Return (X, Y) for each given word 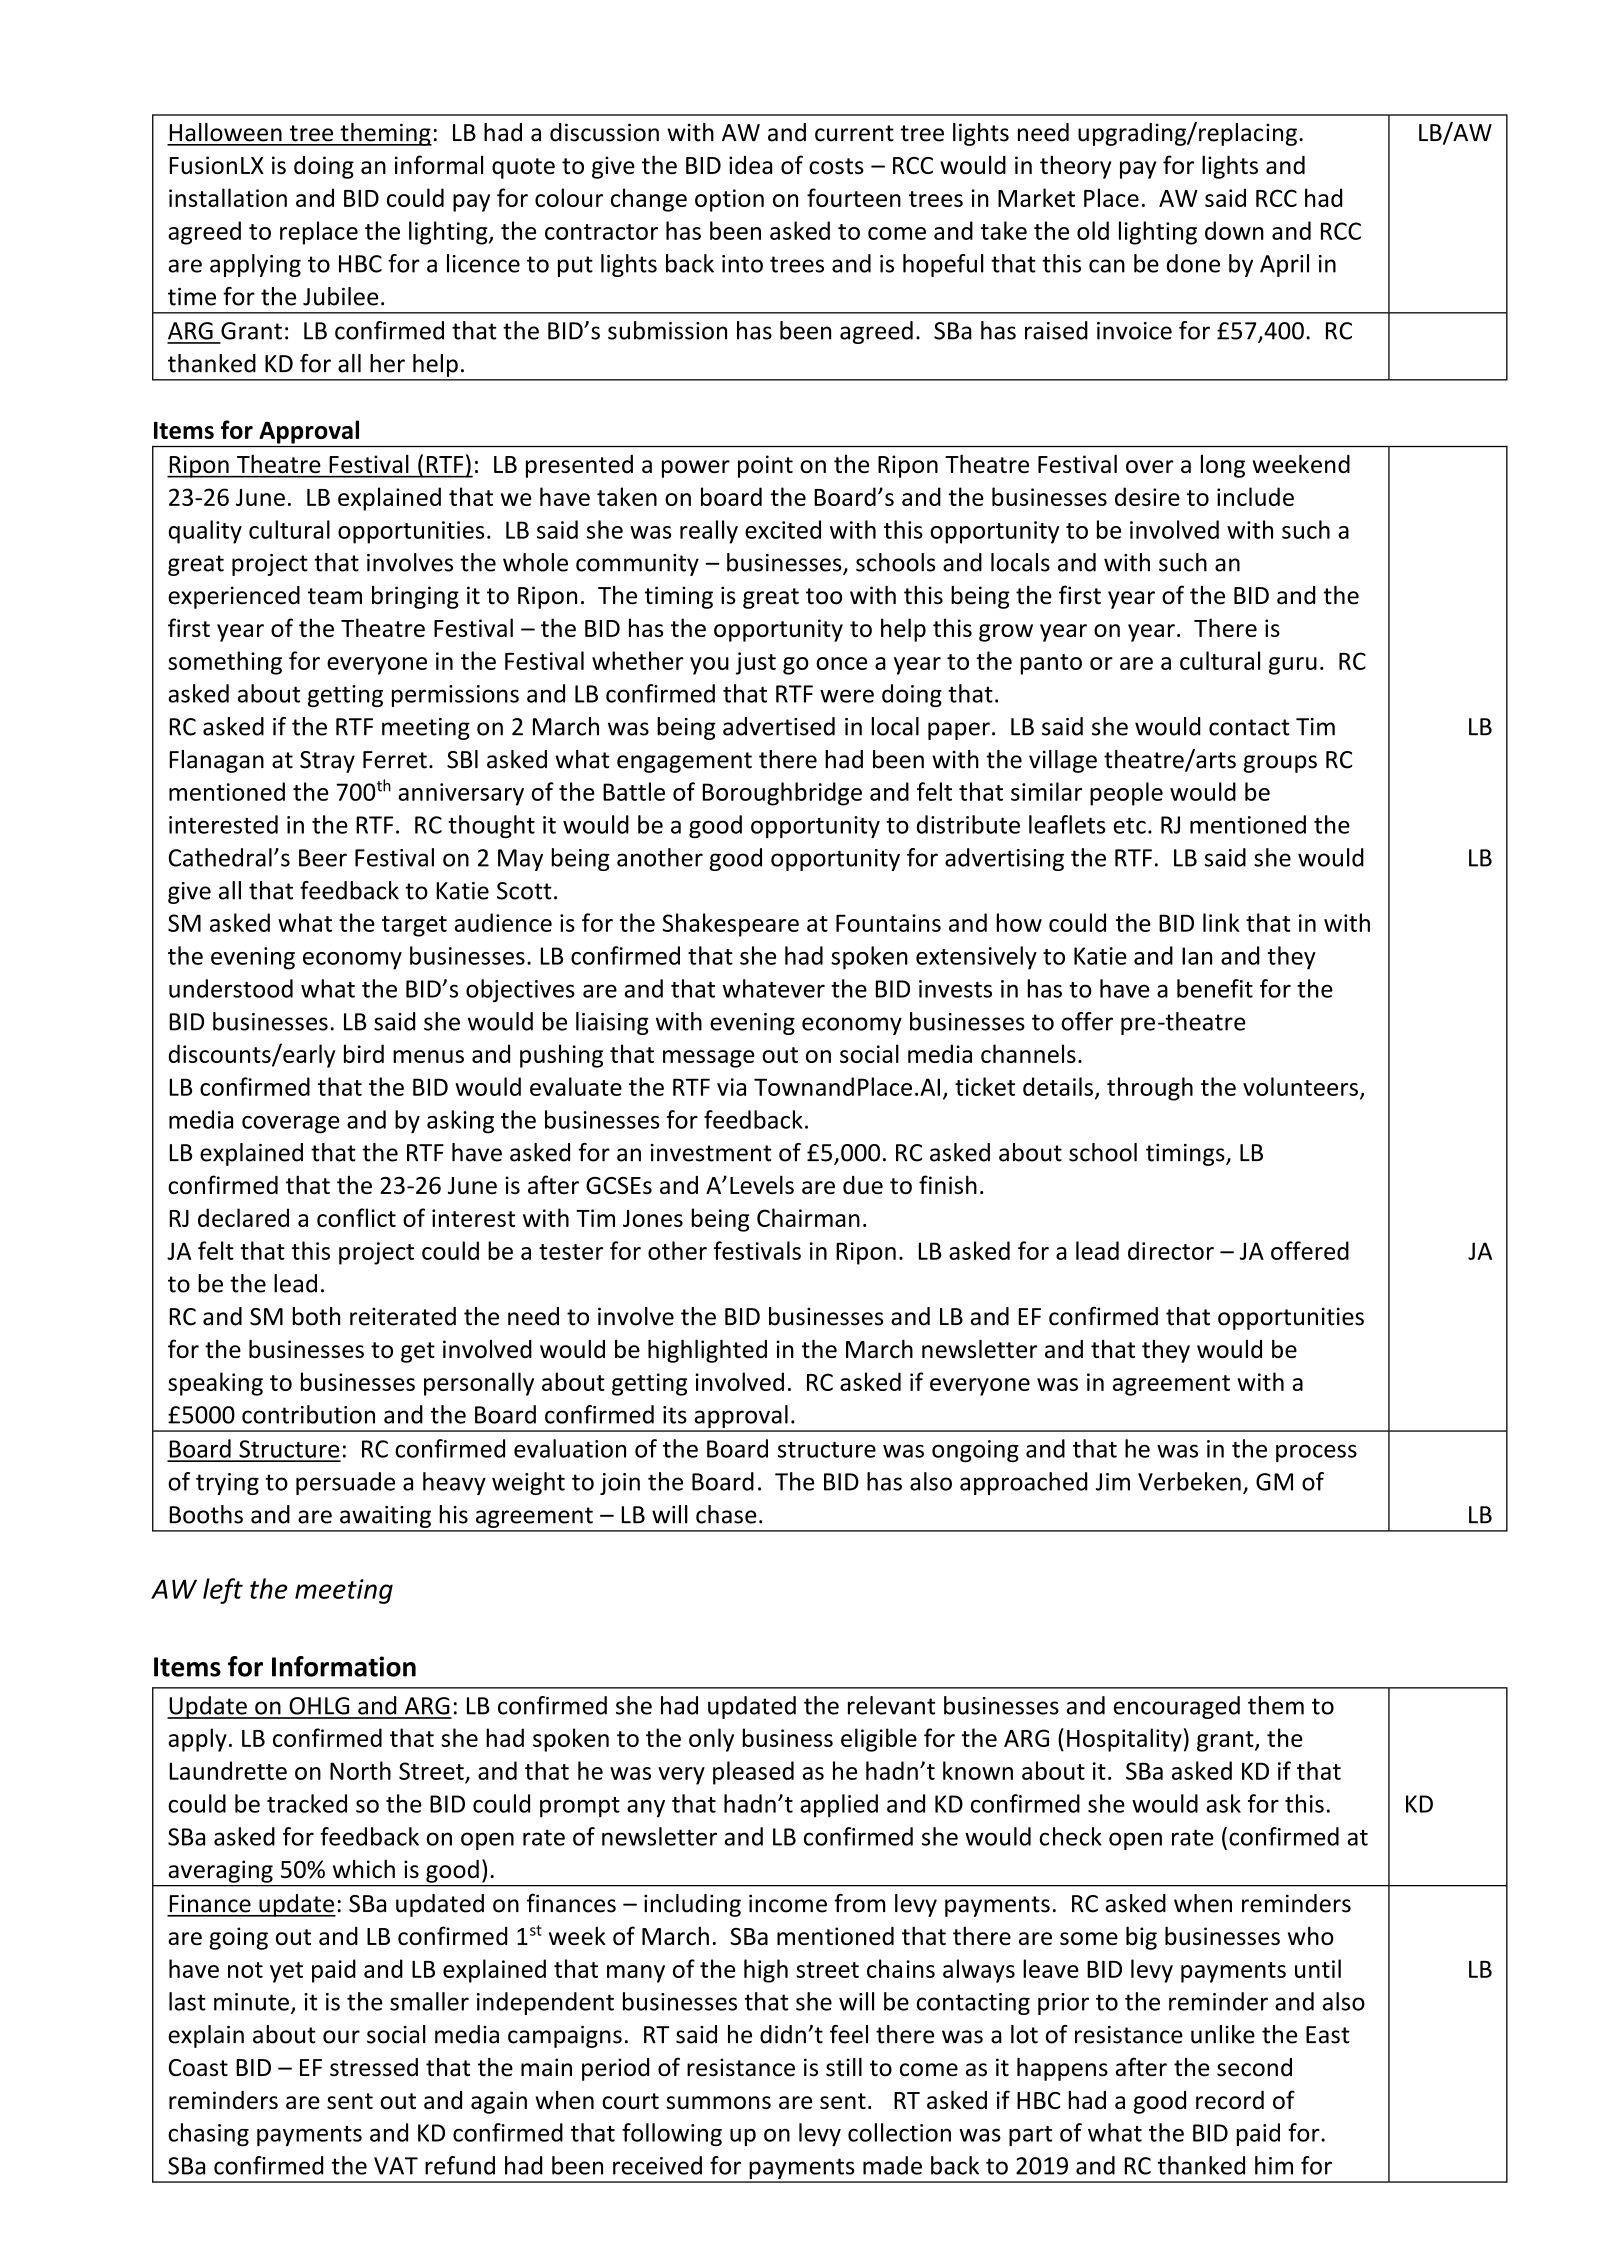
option (729, 200)
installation (228, 197)
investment (711, 1153)
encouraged (1177, 1707)
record (1230, 2100)
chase (726, 1514)
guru (1293, 666)
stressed (374, 2067)
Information (344, 1666)
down (1234, 230)
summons (718, 2102)
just (756, 663)
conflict (356, 1217)
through (1150, 1089)
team (335, 596)
